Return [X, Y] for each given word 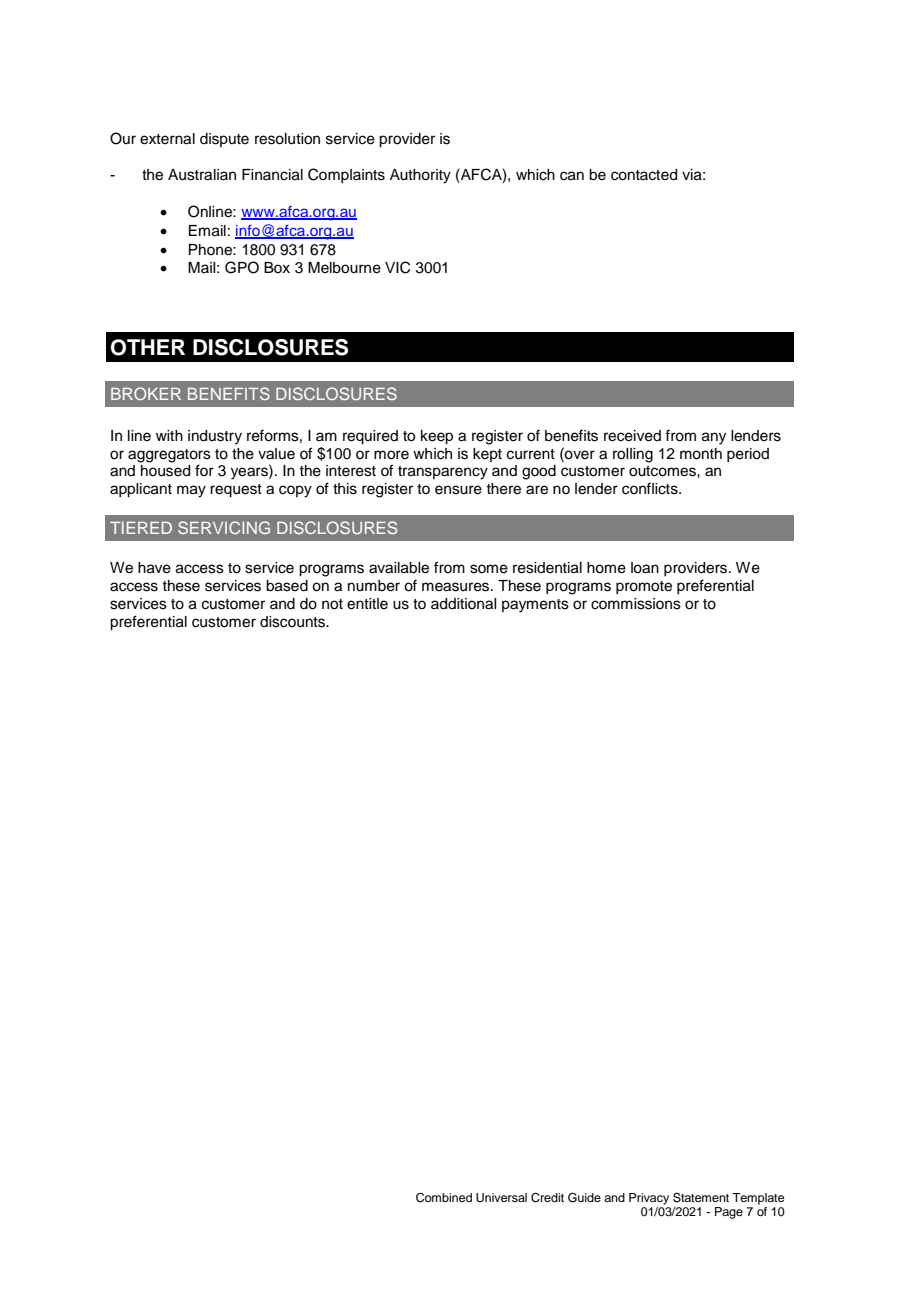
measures [457, 587]
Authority [420, 176]
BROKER [146, 393]
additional [463, 604]
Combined [444, 1198]
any [714, 438]
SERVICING [224, 527]
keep [437, 437]
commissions [636, 604]
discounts [293, 622]
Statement [701, 1198]
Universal [501, 1198]
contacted [644, 175]
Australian [202, 175]
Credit [547, 1198]
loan [645, 568]
